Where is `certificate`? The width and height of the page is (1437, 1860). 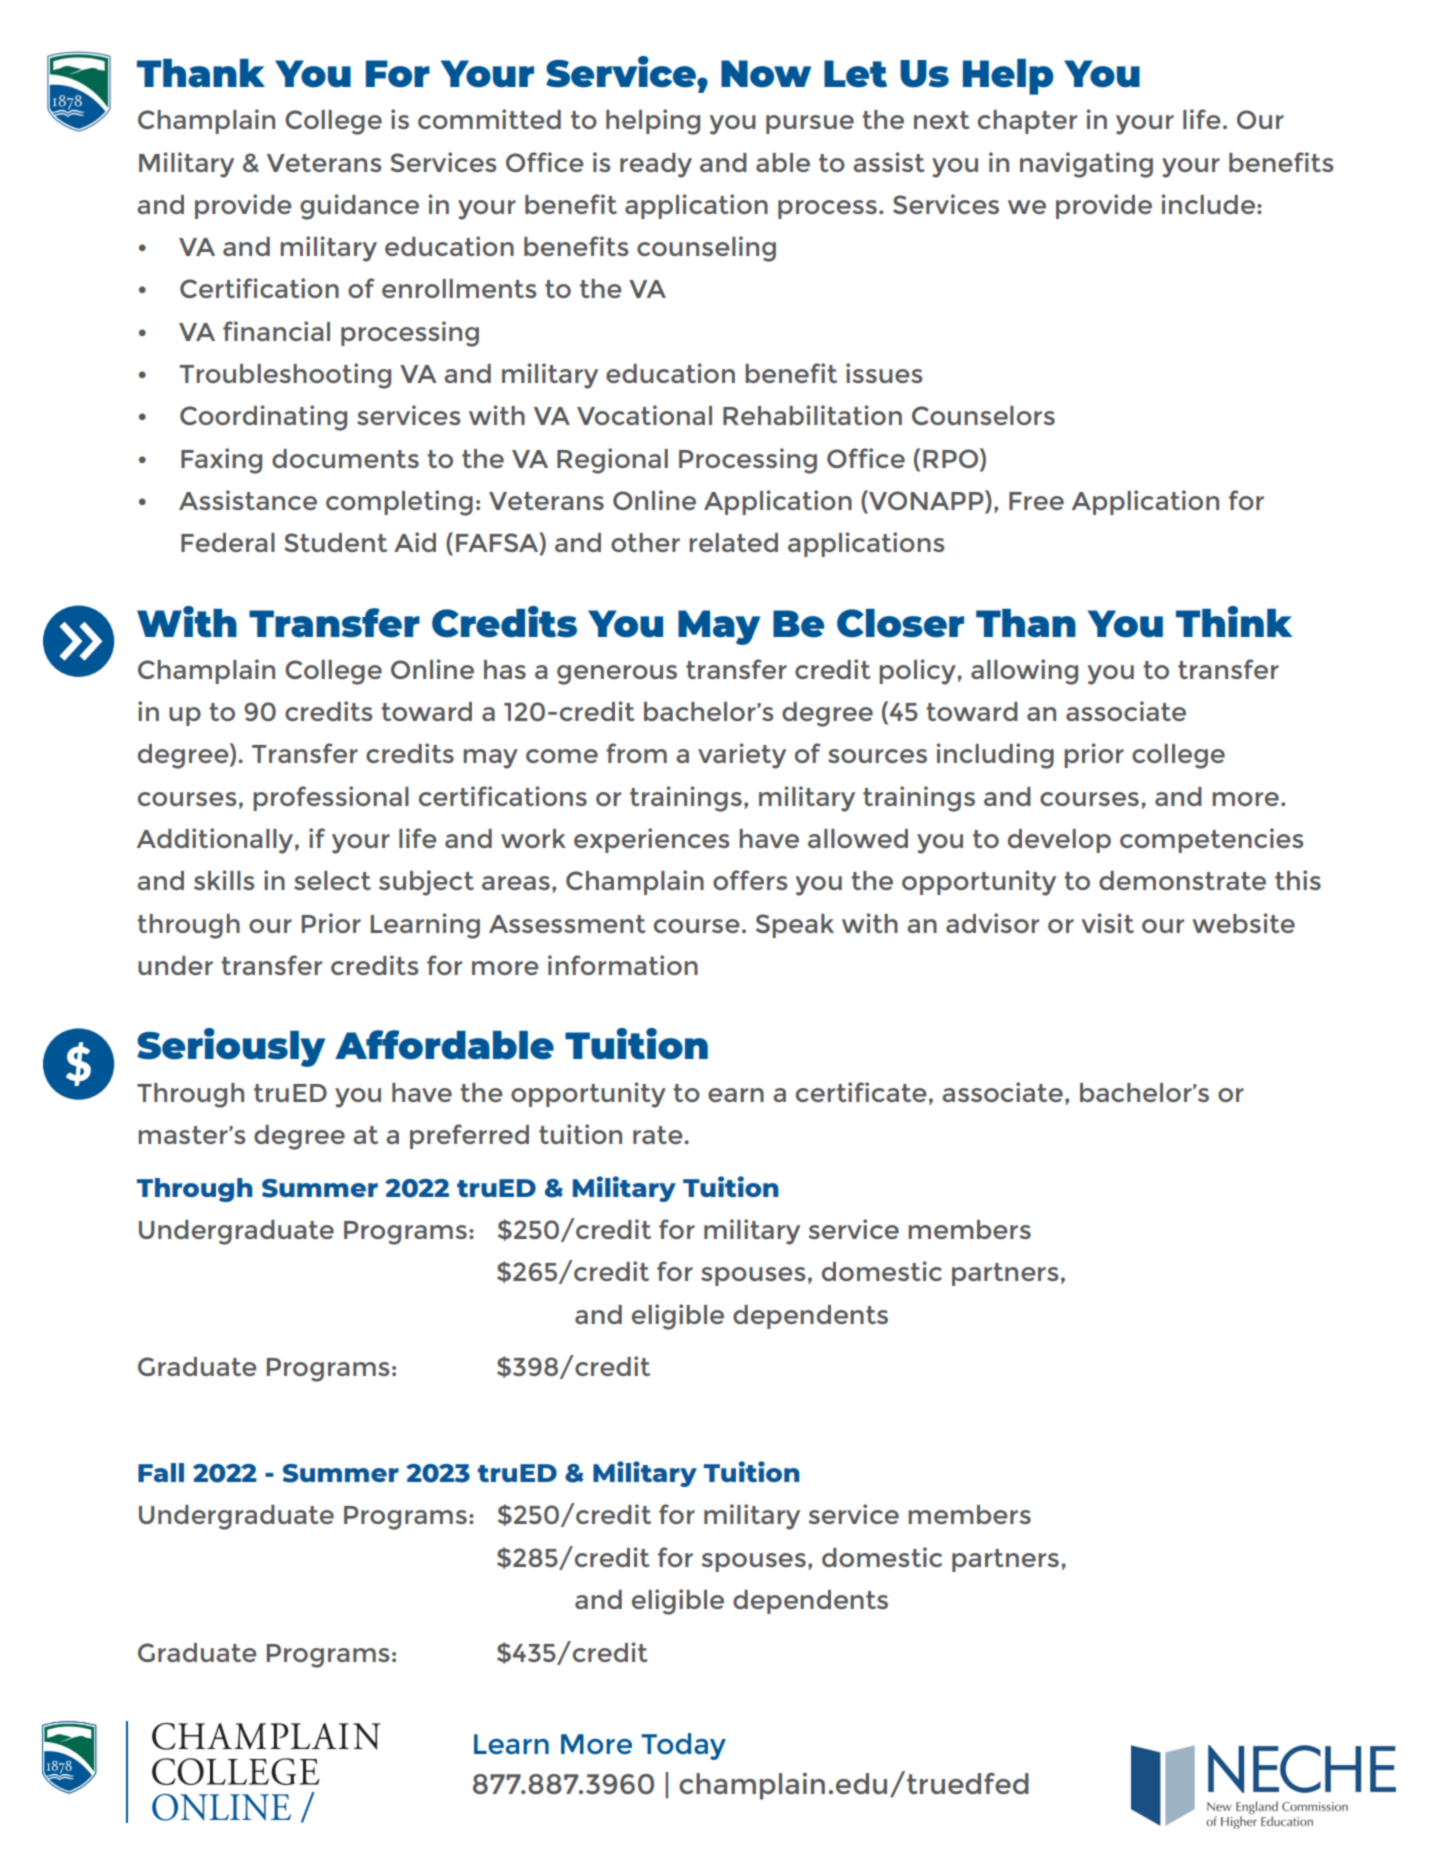 certificate is located at coordinates (861, 1092).
